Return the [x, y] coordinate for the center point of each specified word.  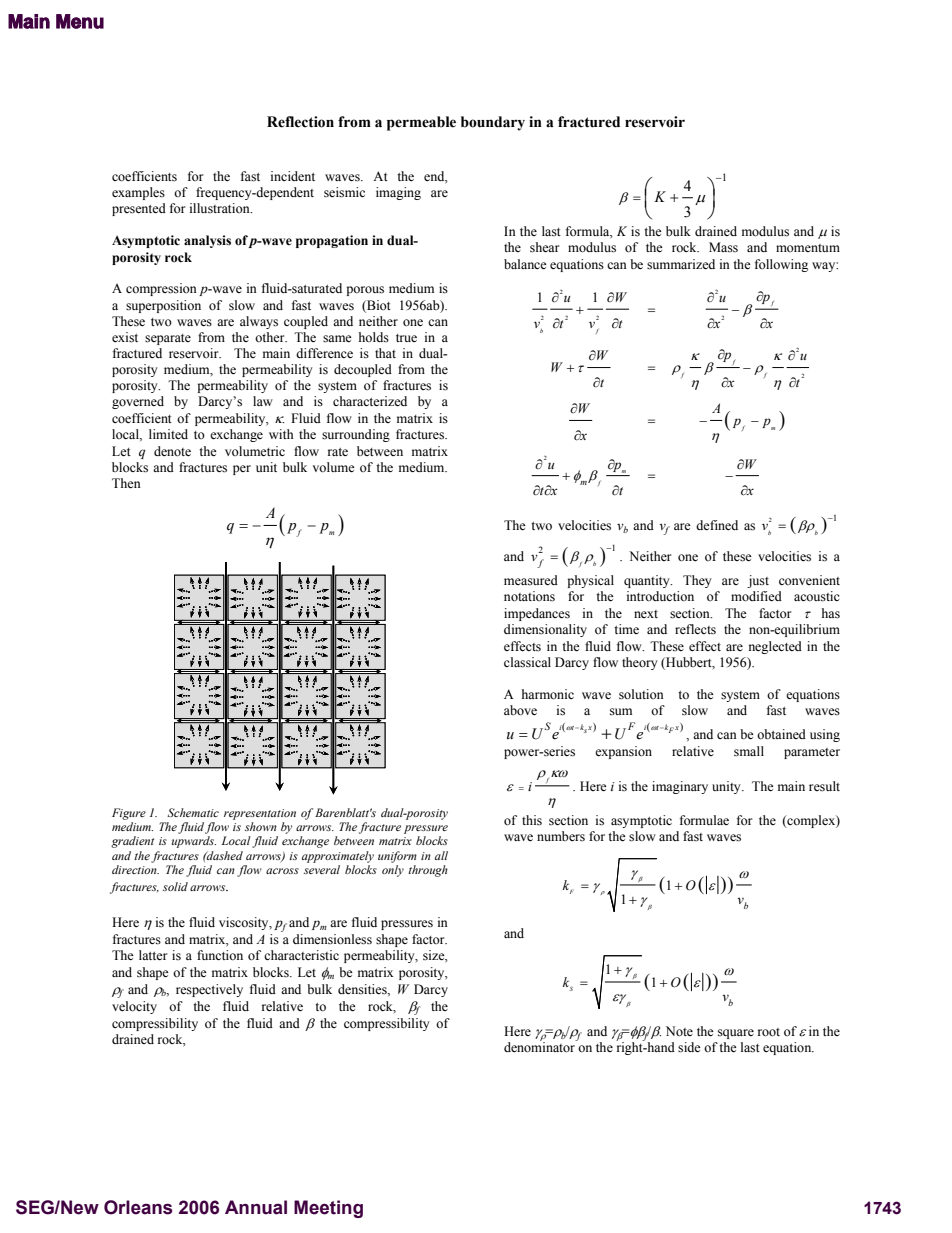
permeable [421, 123]
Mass [723, 247]
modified [756, 596]
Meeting [328, 1209]
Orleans [138, 1207]
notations [529, 596]
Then [126, 483]
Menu [80, 21]
